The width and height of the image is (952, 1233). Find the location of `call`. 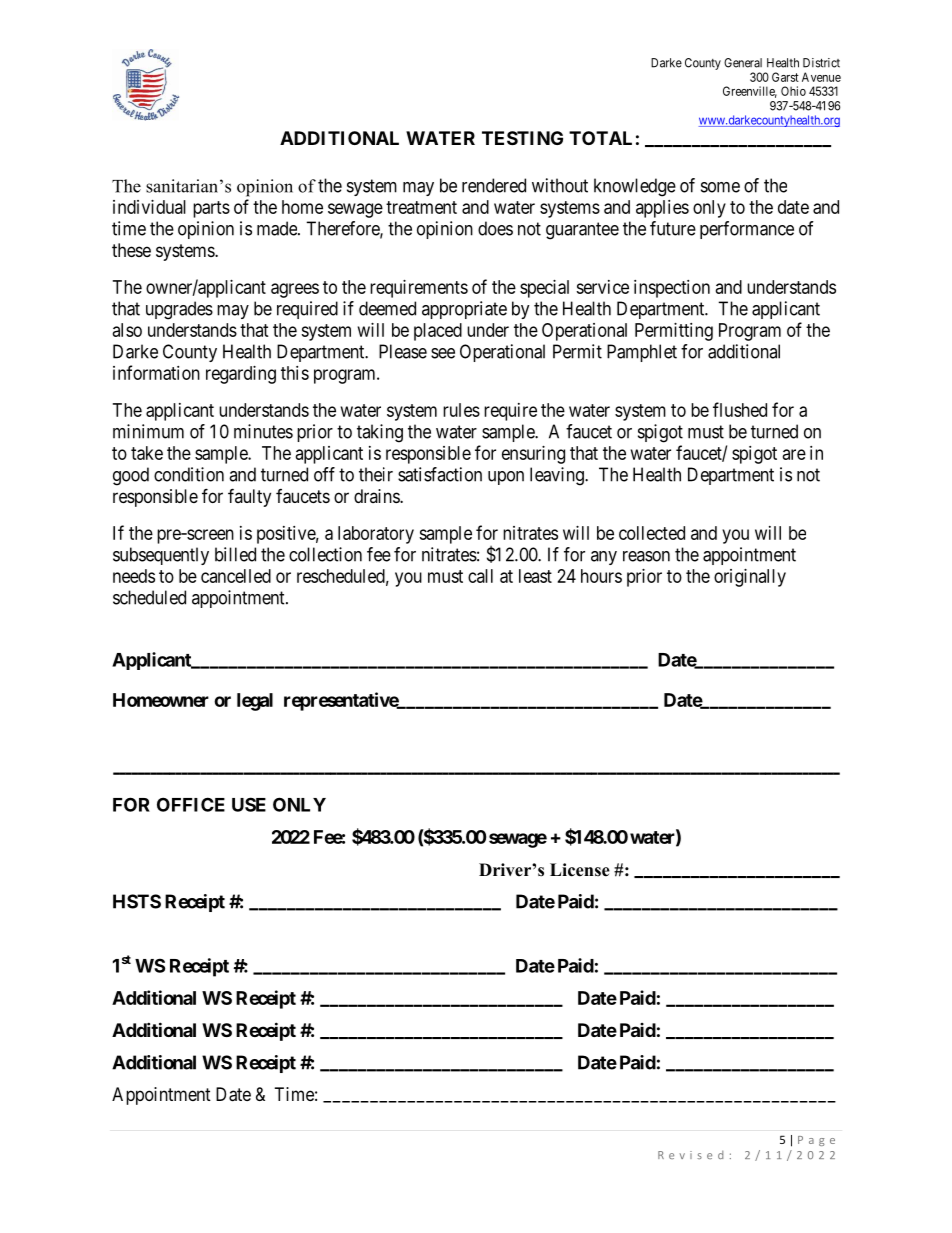

call is located at coordinates (480, 576).
